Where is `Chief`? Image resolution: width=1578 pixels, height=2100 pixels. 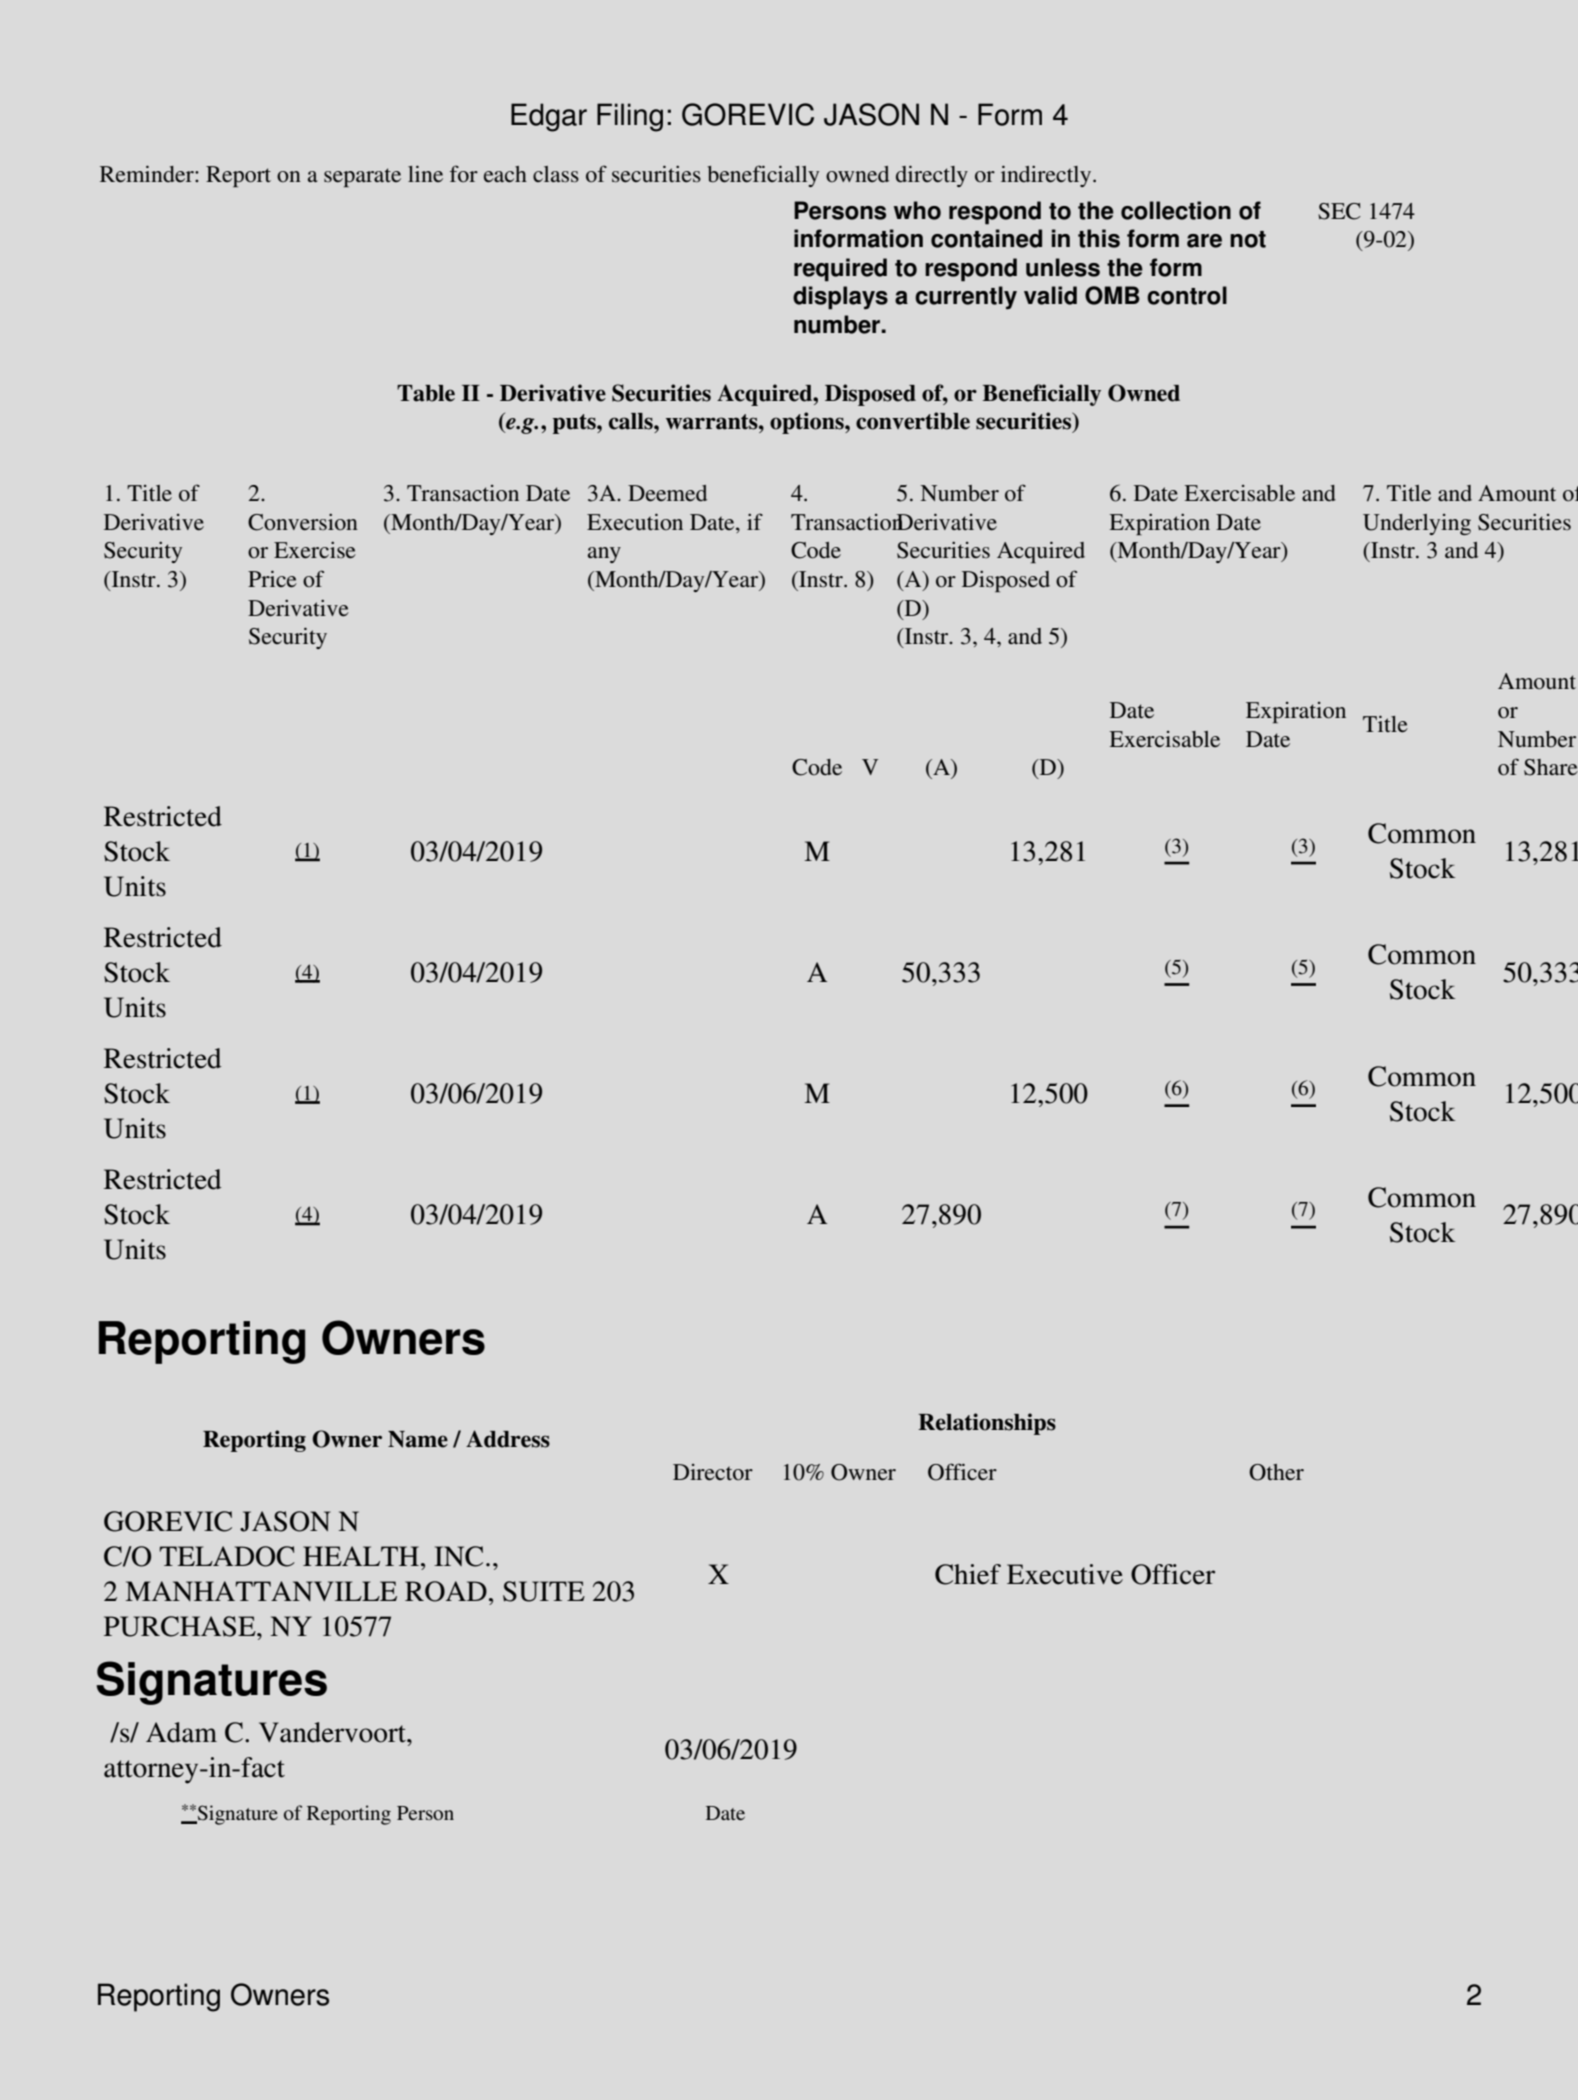
Chief is located at coordinates (968, 1574).
